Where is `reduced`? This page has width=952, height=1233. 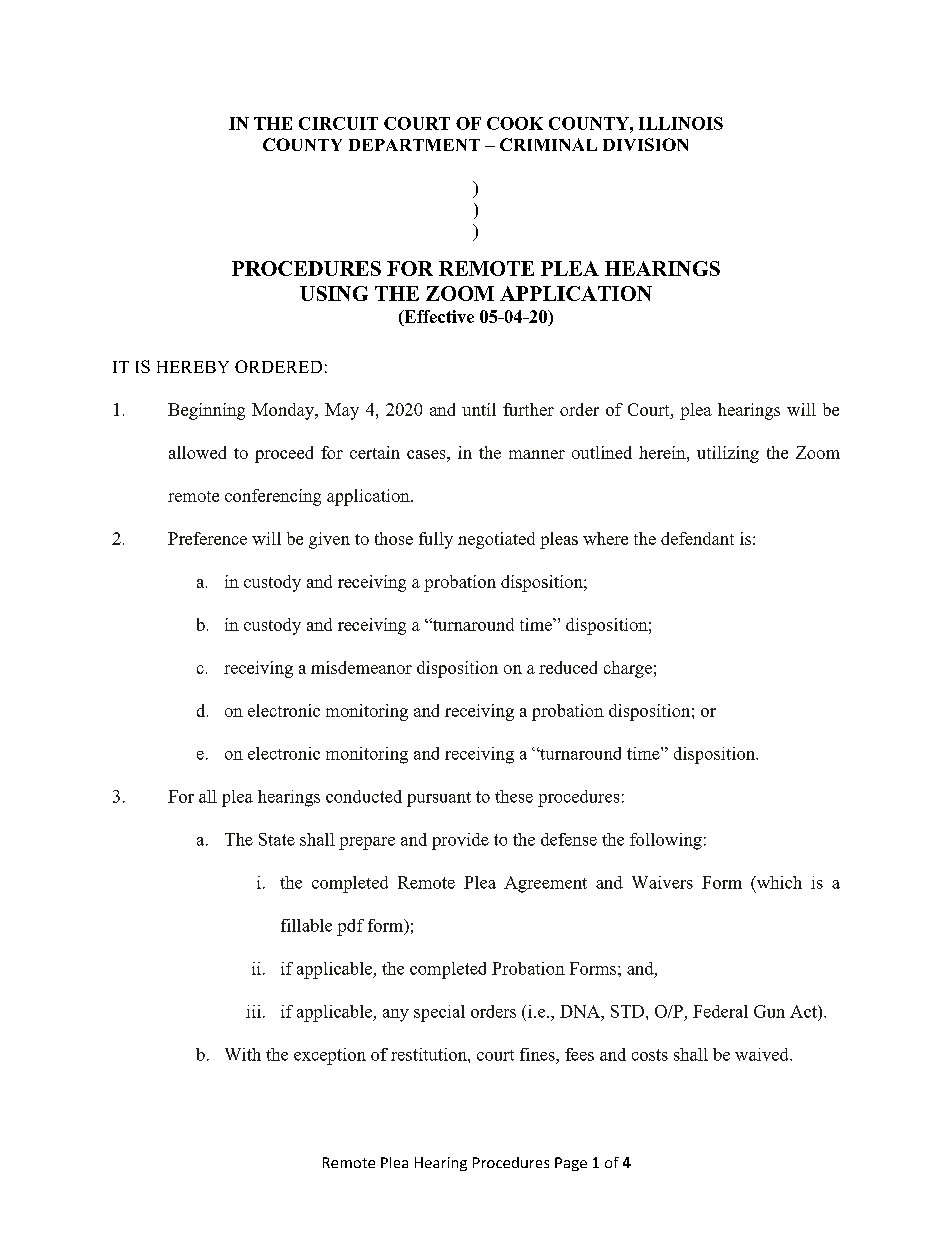
reduced is located at coordinates (568, 667).
